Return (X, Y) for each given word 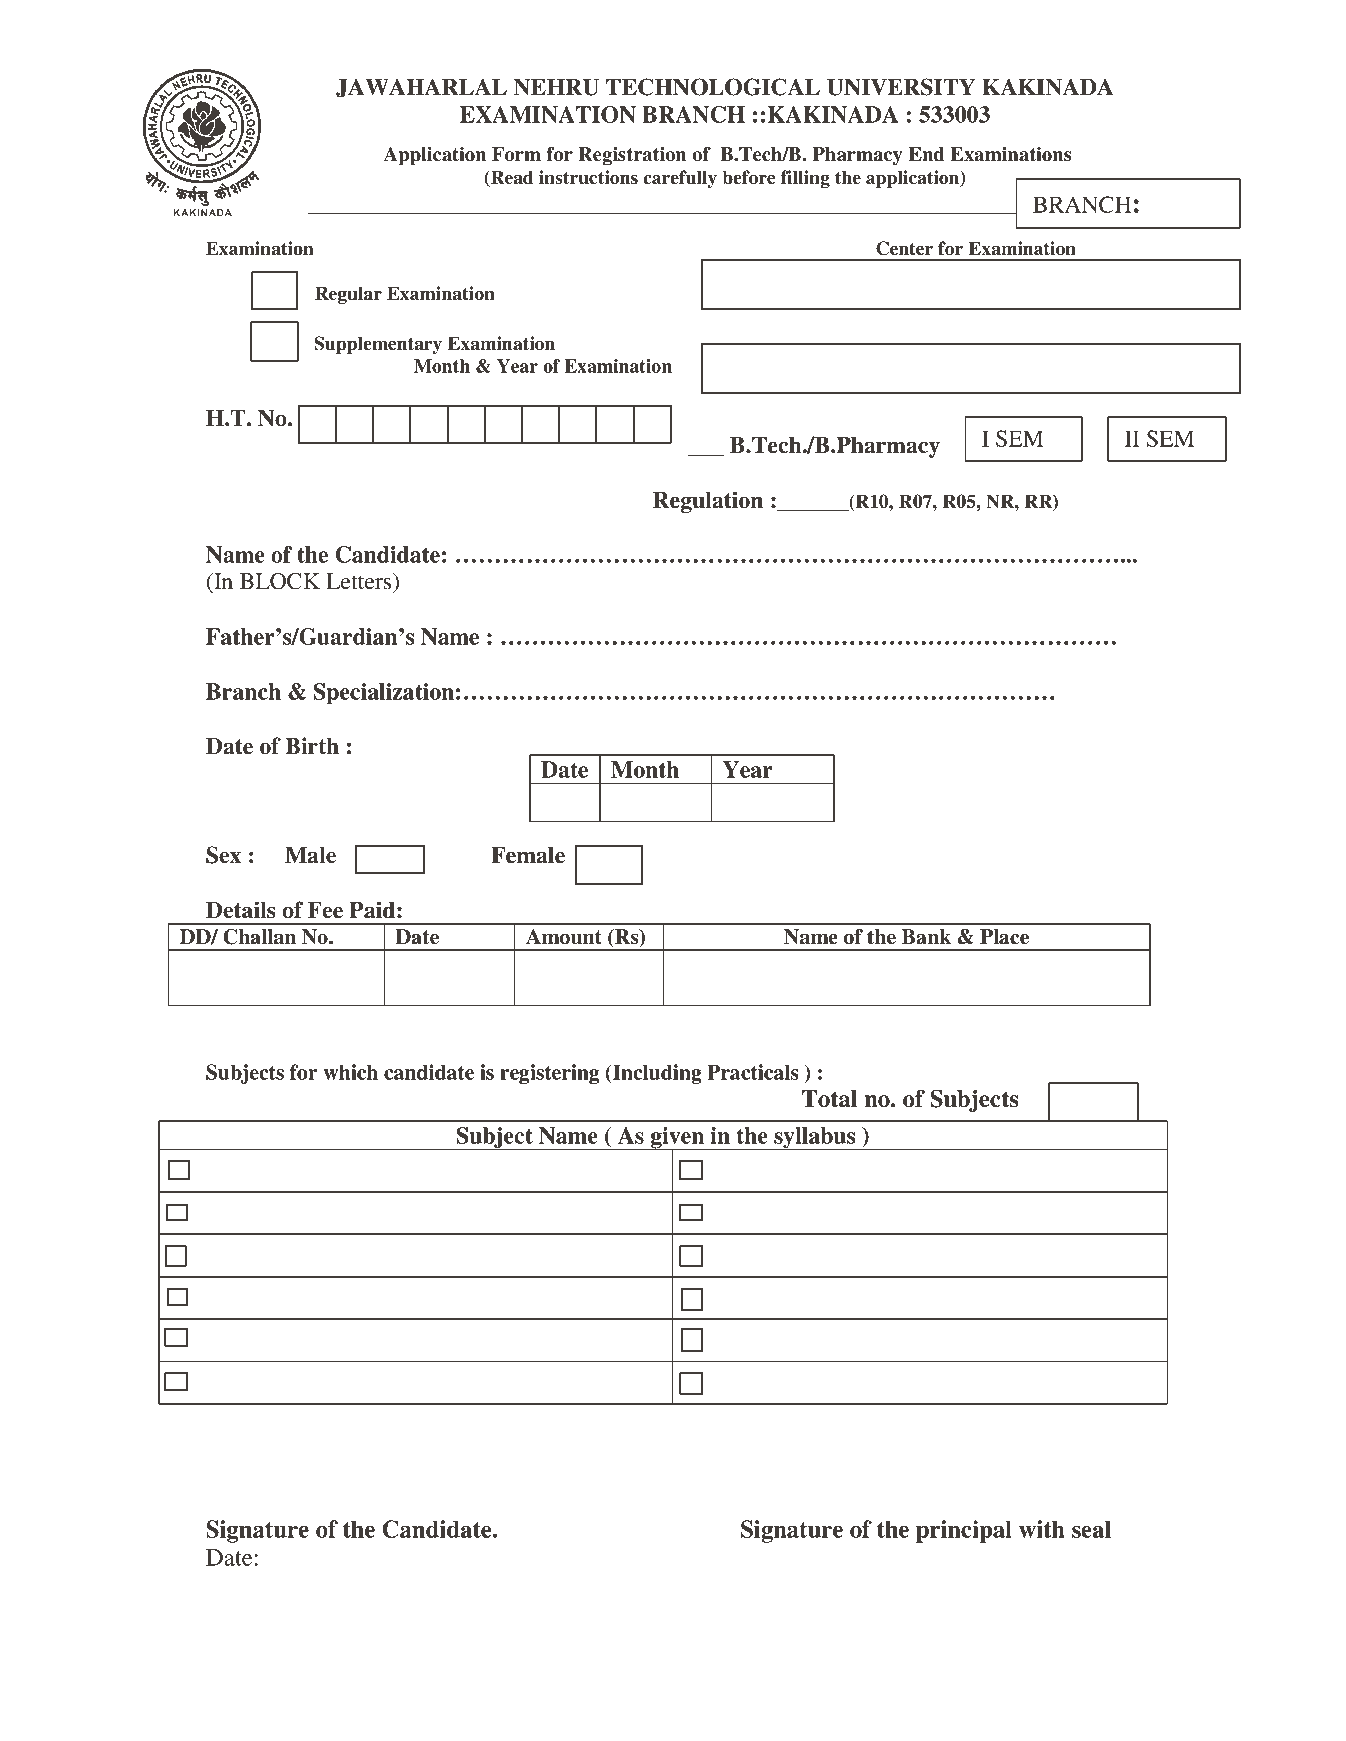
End (926, 154)
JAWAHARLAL (421, 88)
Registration (632, 156)
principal (964, 1531)
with (1042, 1529)
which (350, 1072)
